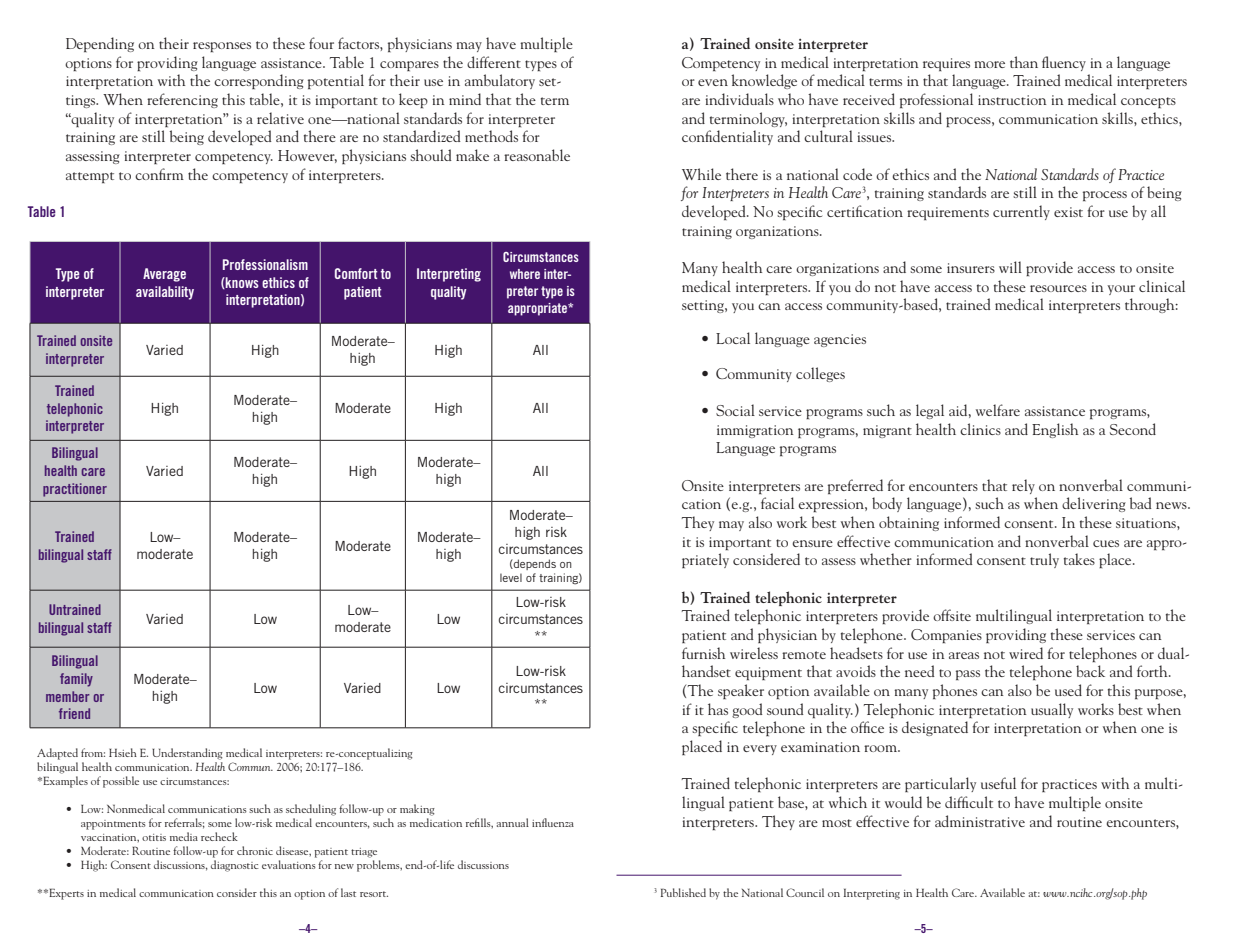 The width and height of the image is (1233, 952). What do you see at coordinates (235, 866) in the image?
I see `diagnostic` at bounding box center [235, 866].
